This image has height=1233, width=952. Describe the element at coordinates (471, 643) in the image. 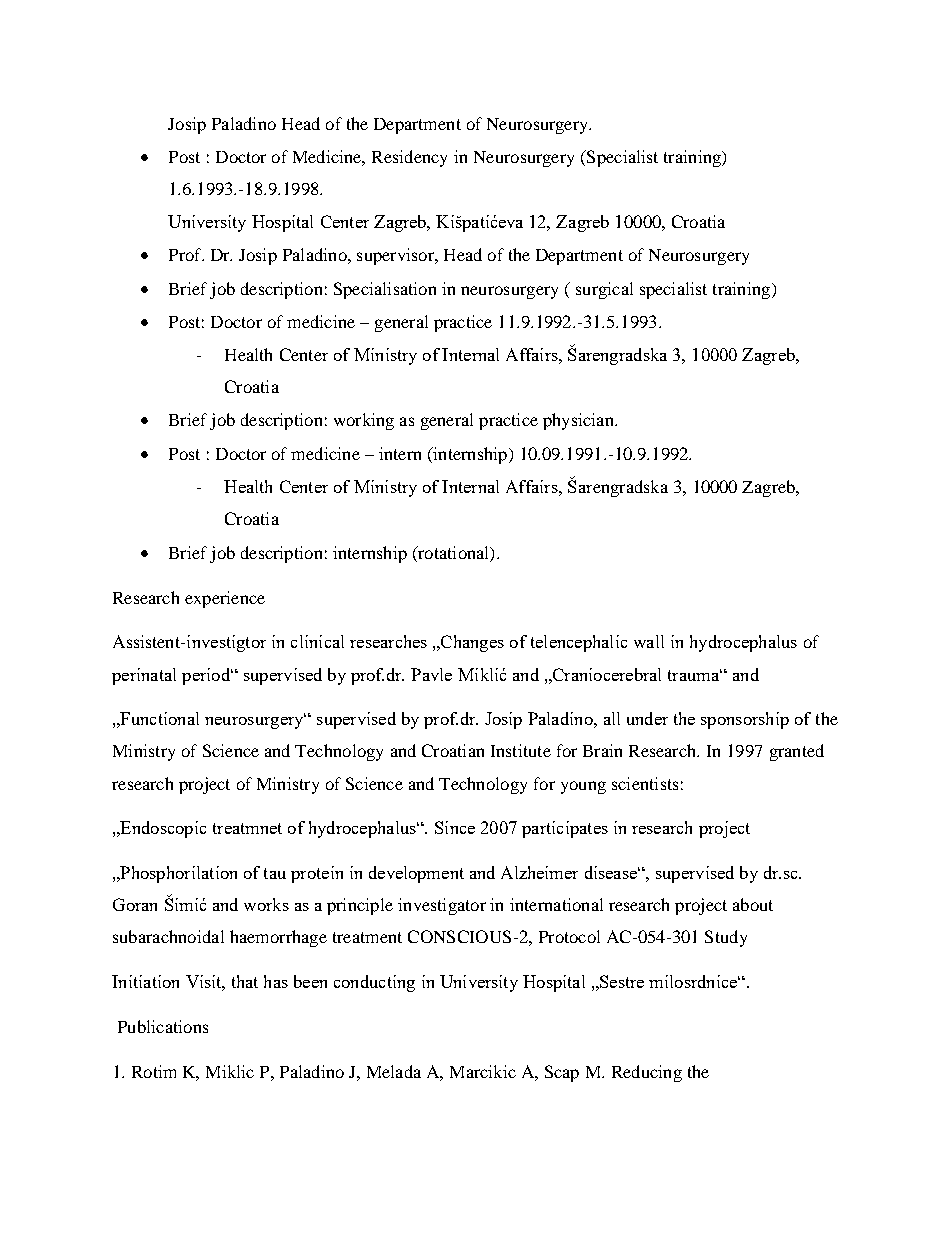

I see `Changes` at that location.
